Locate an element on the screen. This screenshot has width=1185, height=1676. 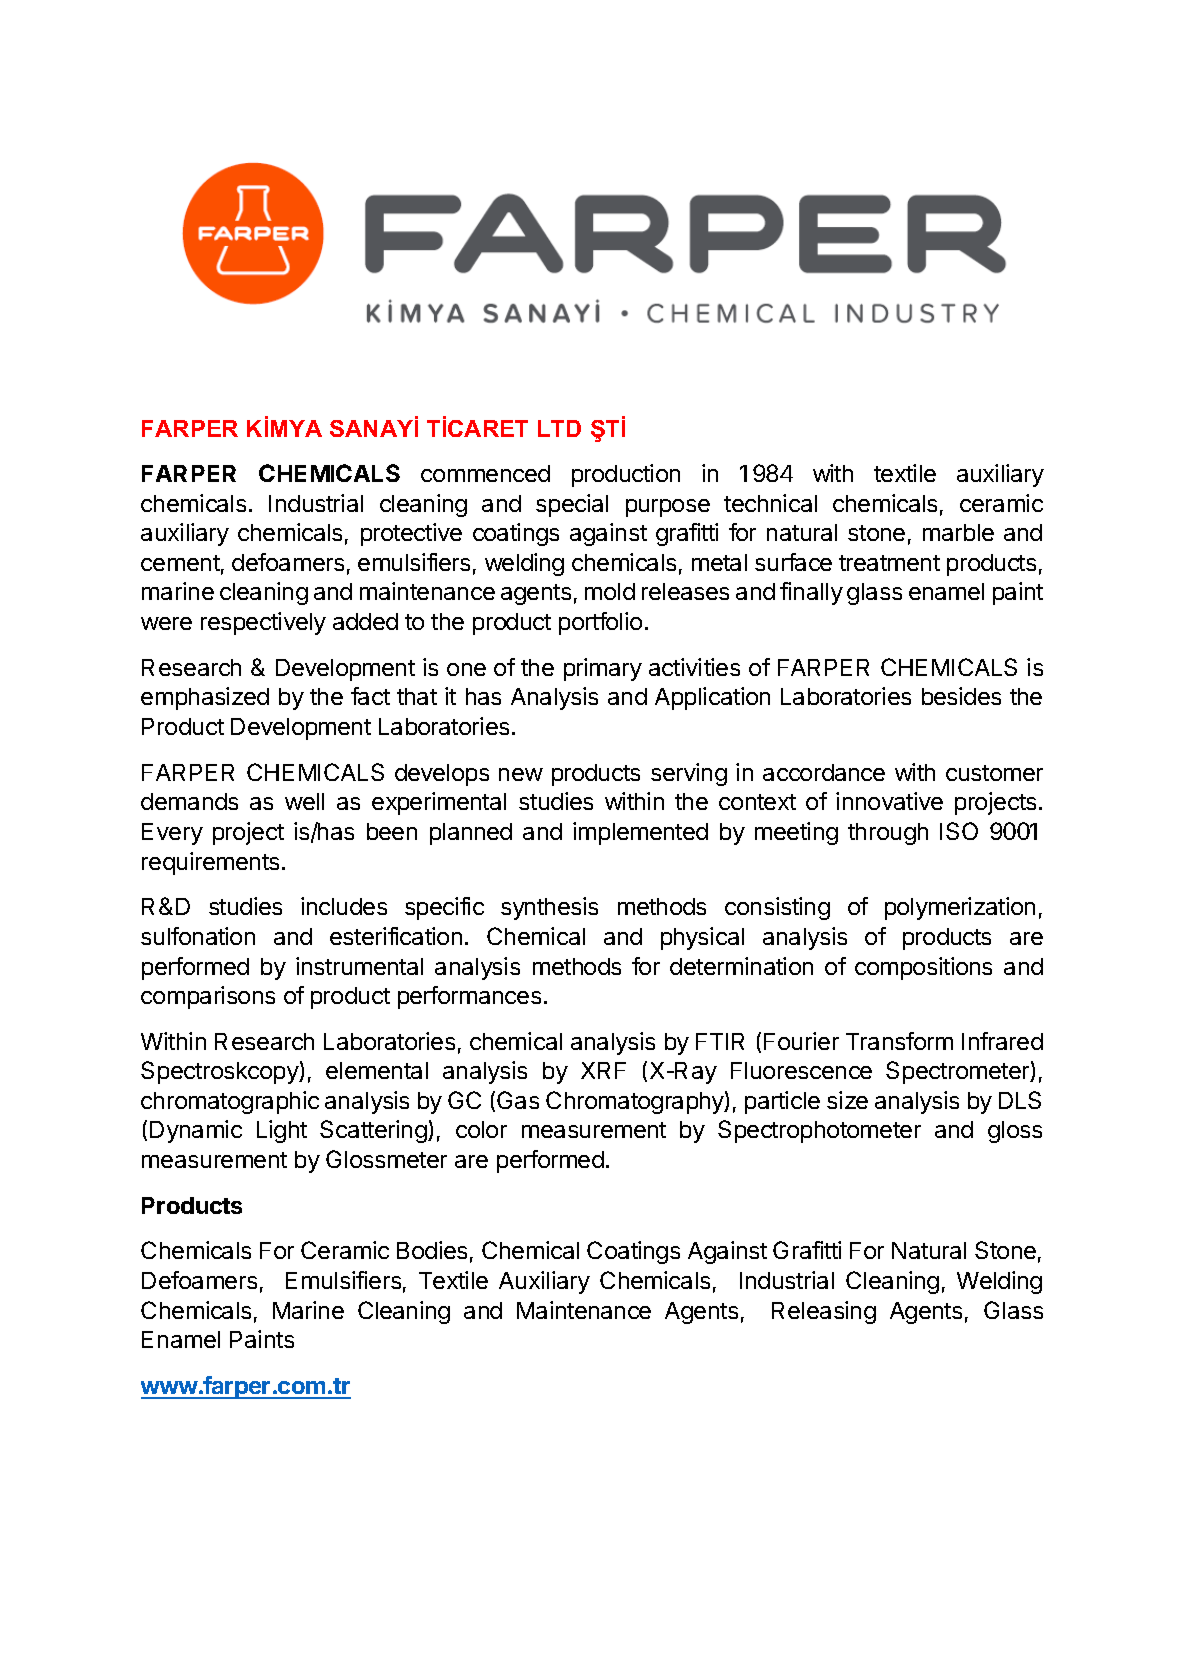
technical is located at coordinates (770, 503).
